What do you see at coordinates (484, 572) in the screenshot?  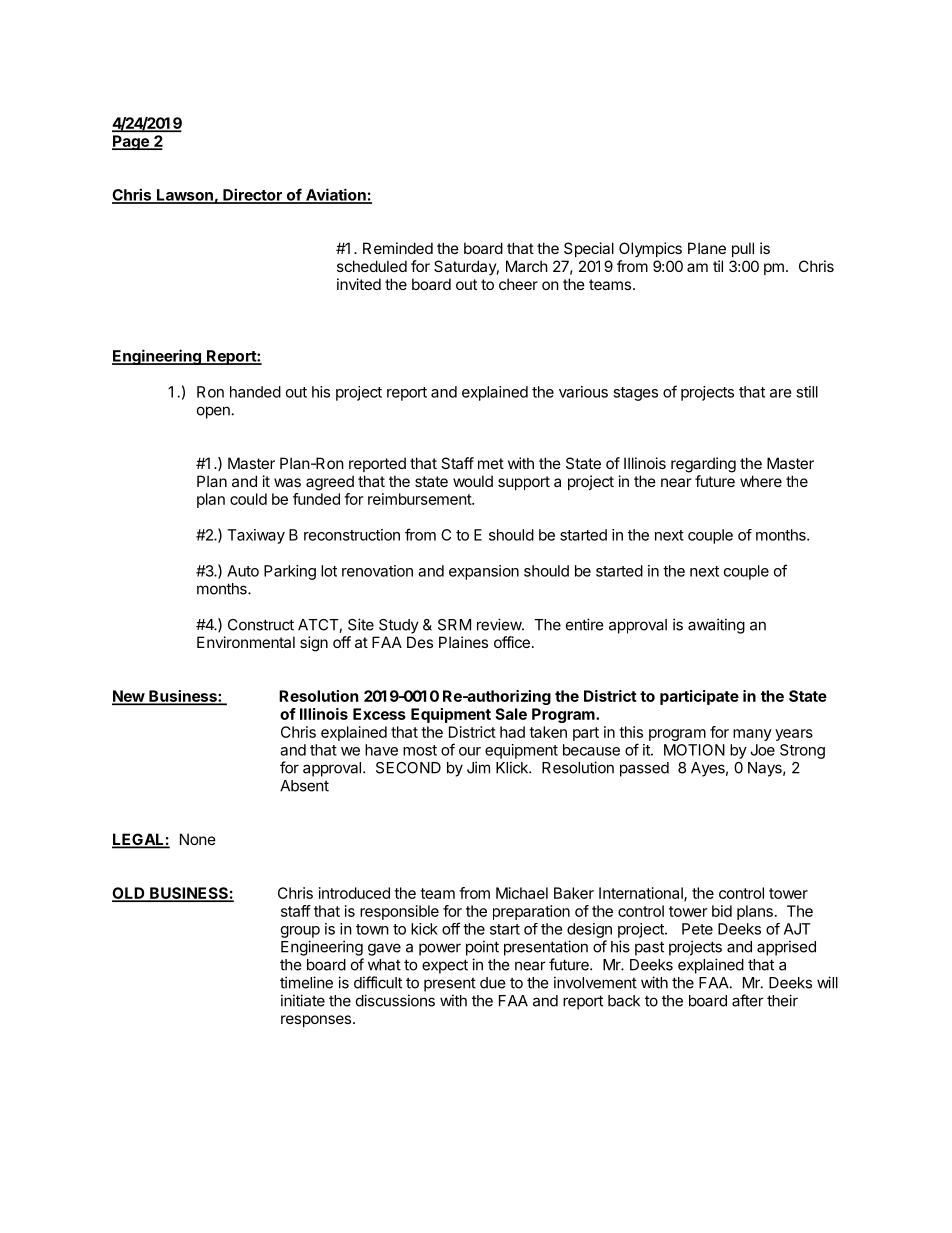 I see `expansion` at bounding box center [484, 572].
